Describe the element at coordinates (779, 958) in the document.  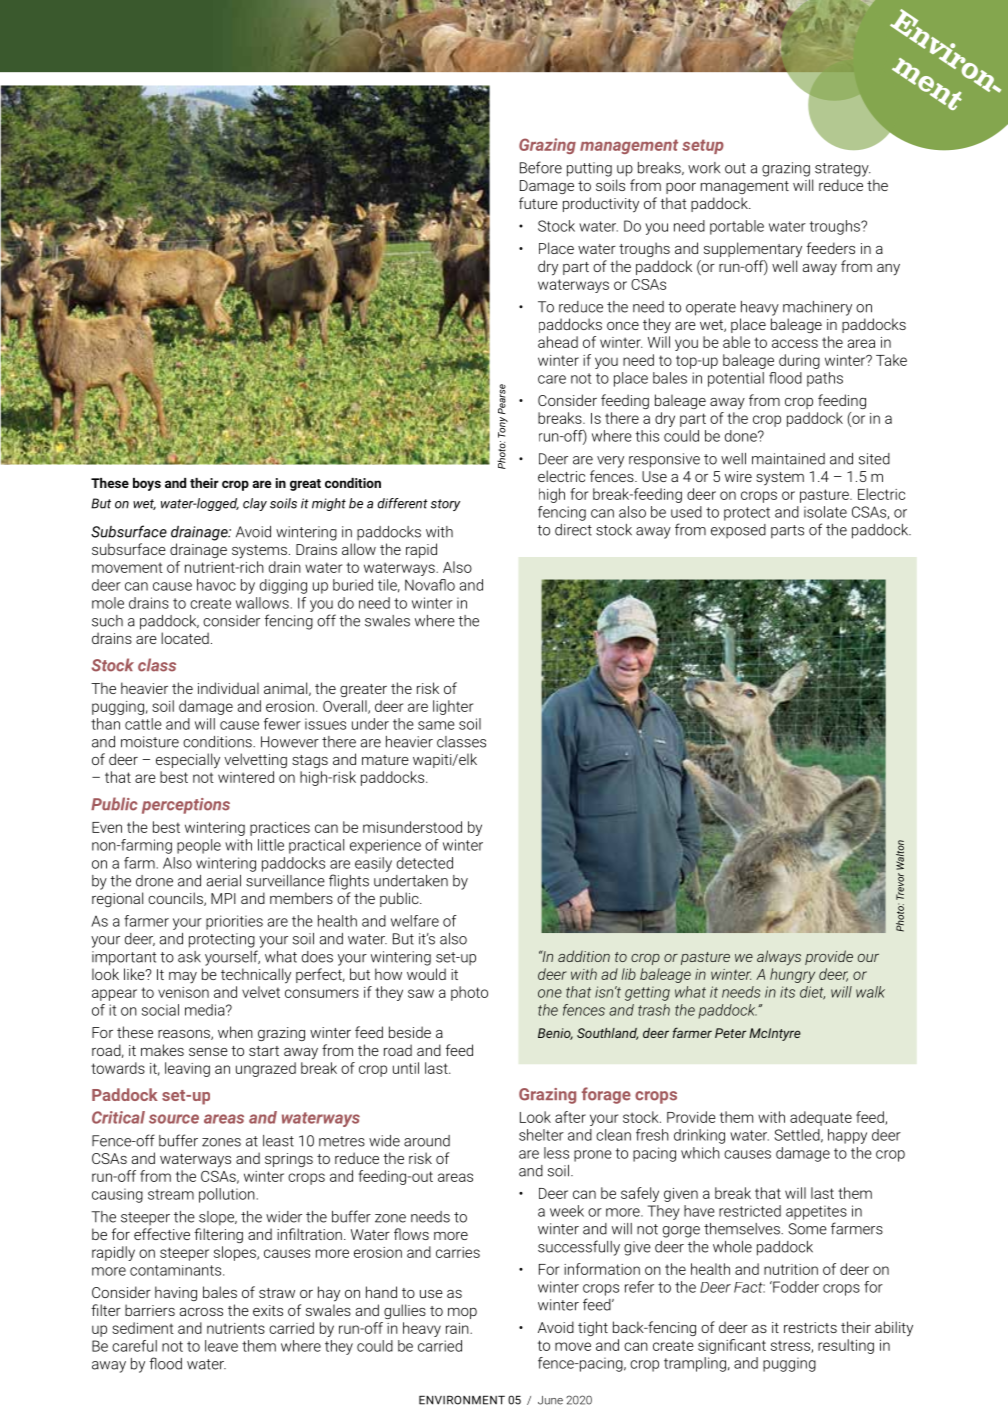
I see `always` at that location.
